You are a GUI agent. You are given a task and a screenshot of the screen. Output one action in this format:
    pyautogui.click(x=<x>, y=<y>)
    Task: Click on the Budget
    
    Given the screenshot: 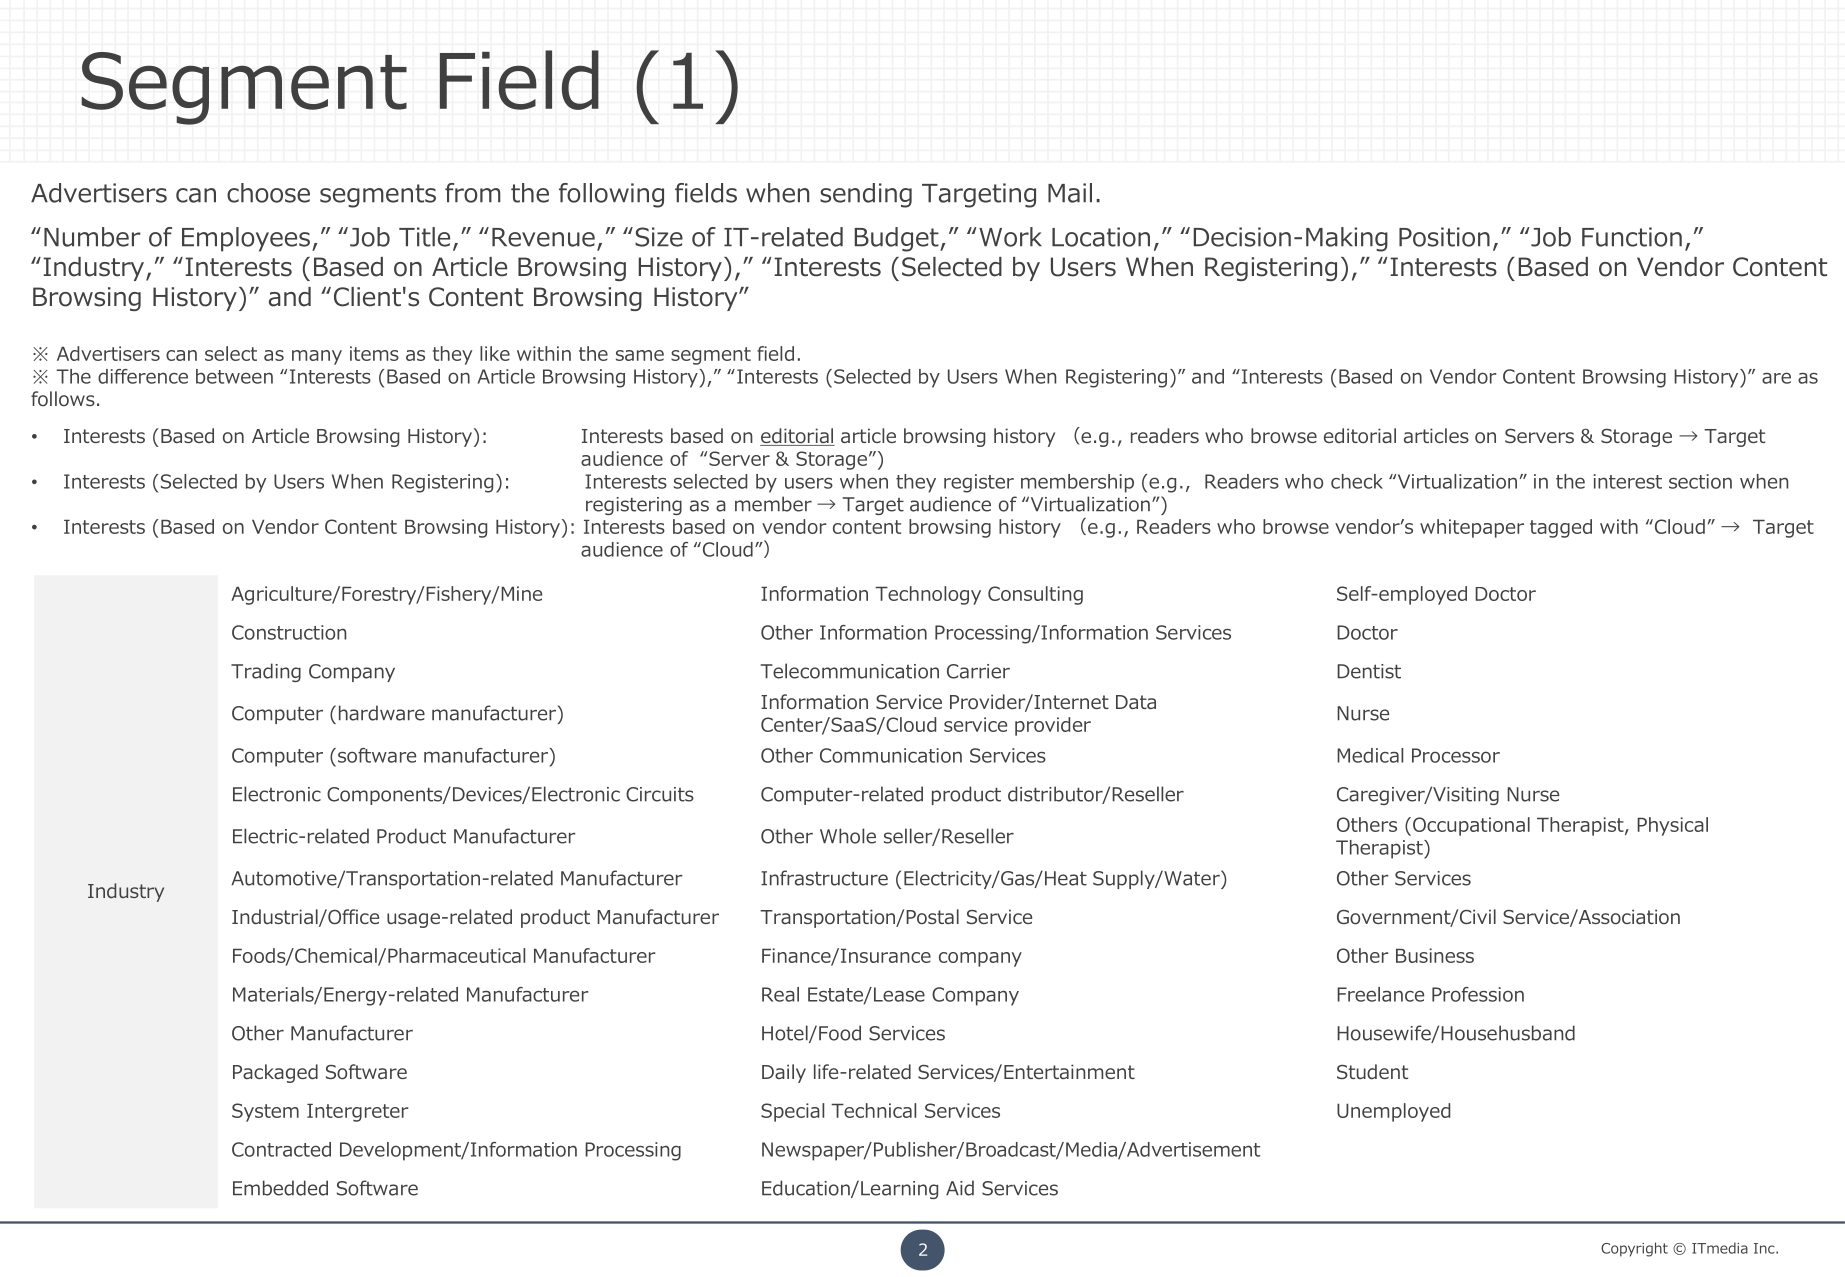 What is the action you would take?
    pyautogui.click(x=898, y=239)
